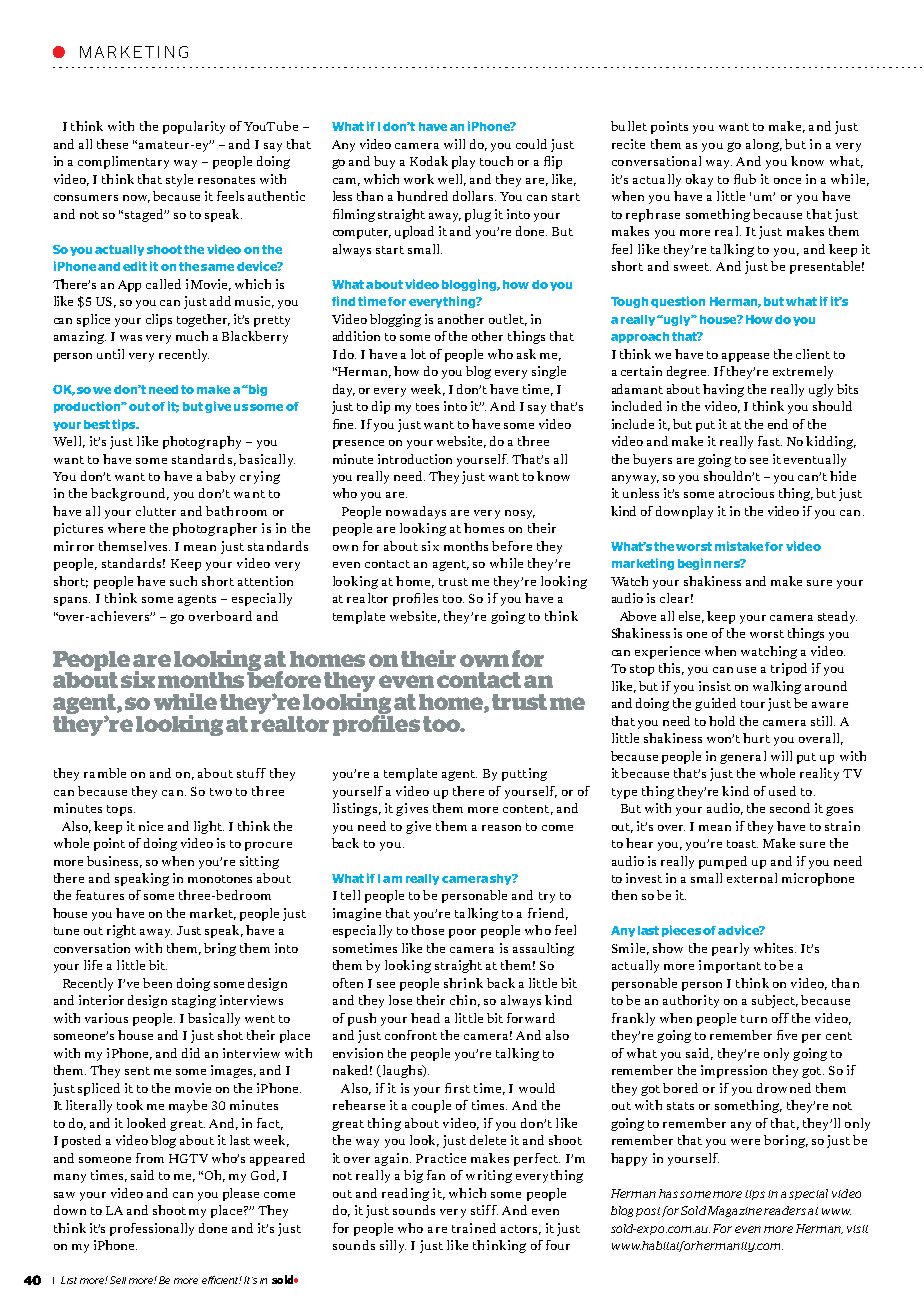 The width and height of the document is (924, 1308). What do you see at coordinates (524, 774) in the document?
I see `putting` at bounding box center [524, 774].
